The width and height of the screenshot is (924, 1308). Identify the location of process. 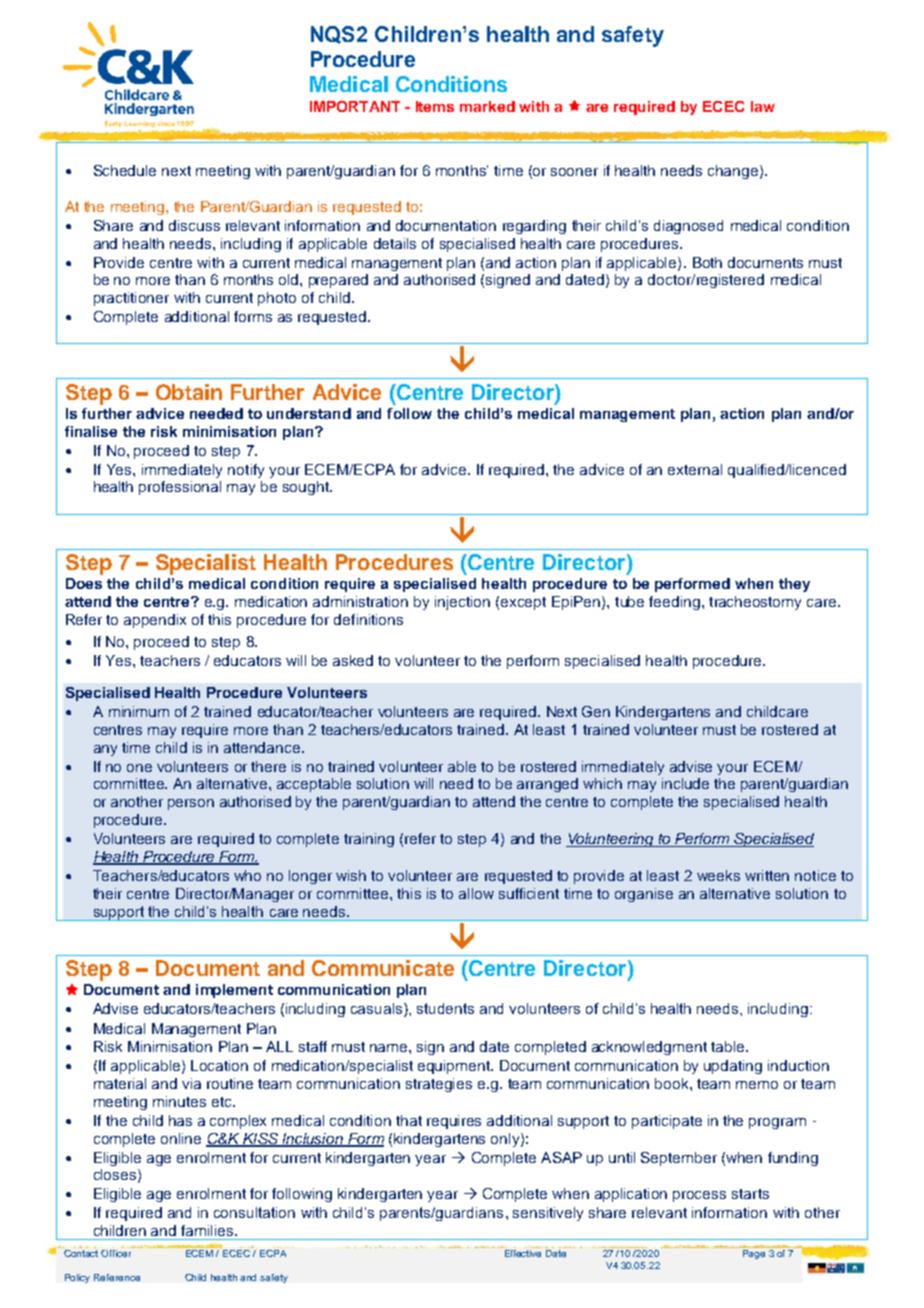
(699, 1196).
